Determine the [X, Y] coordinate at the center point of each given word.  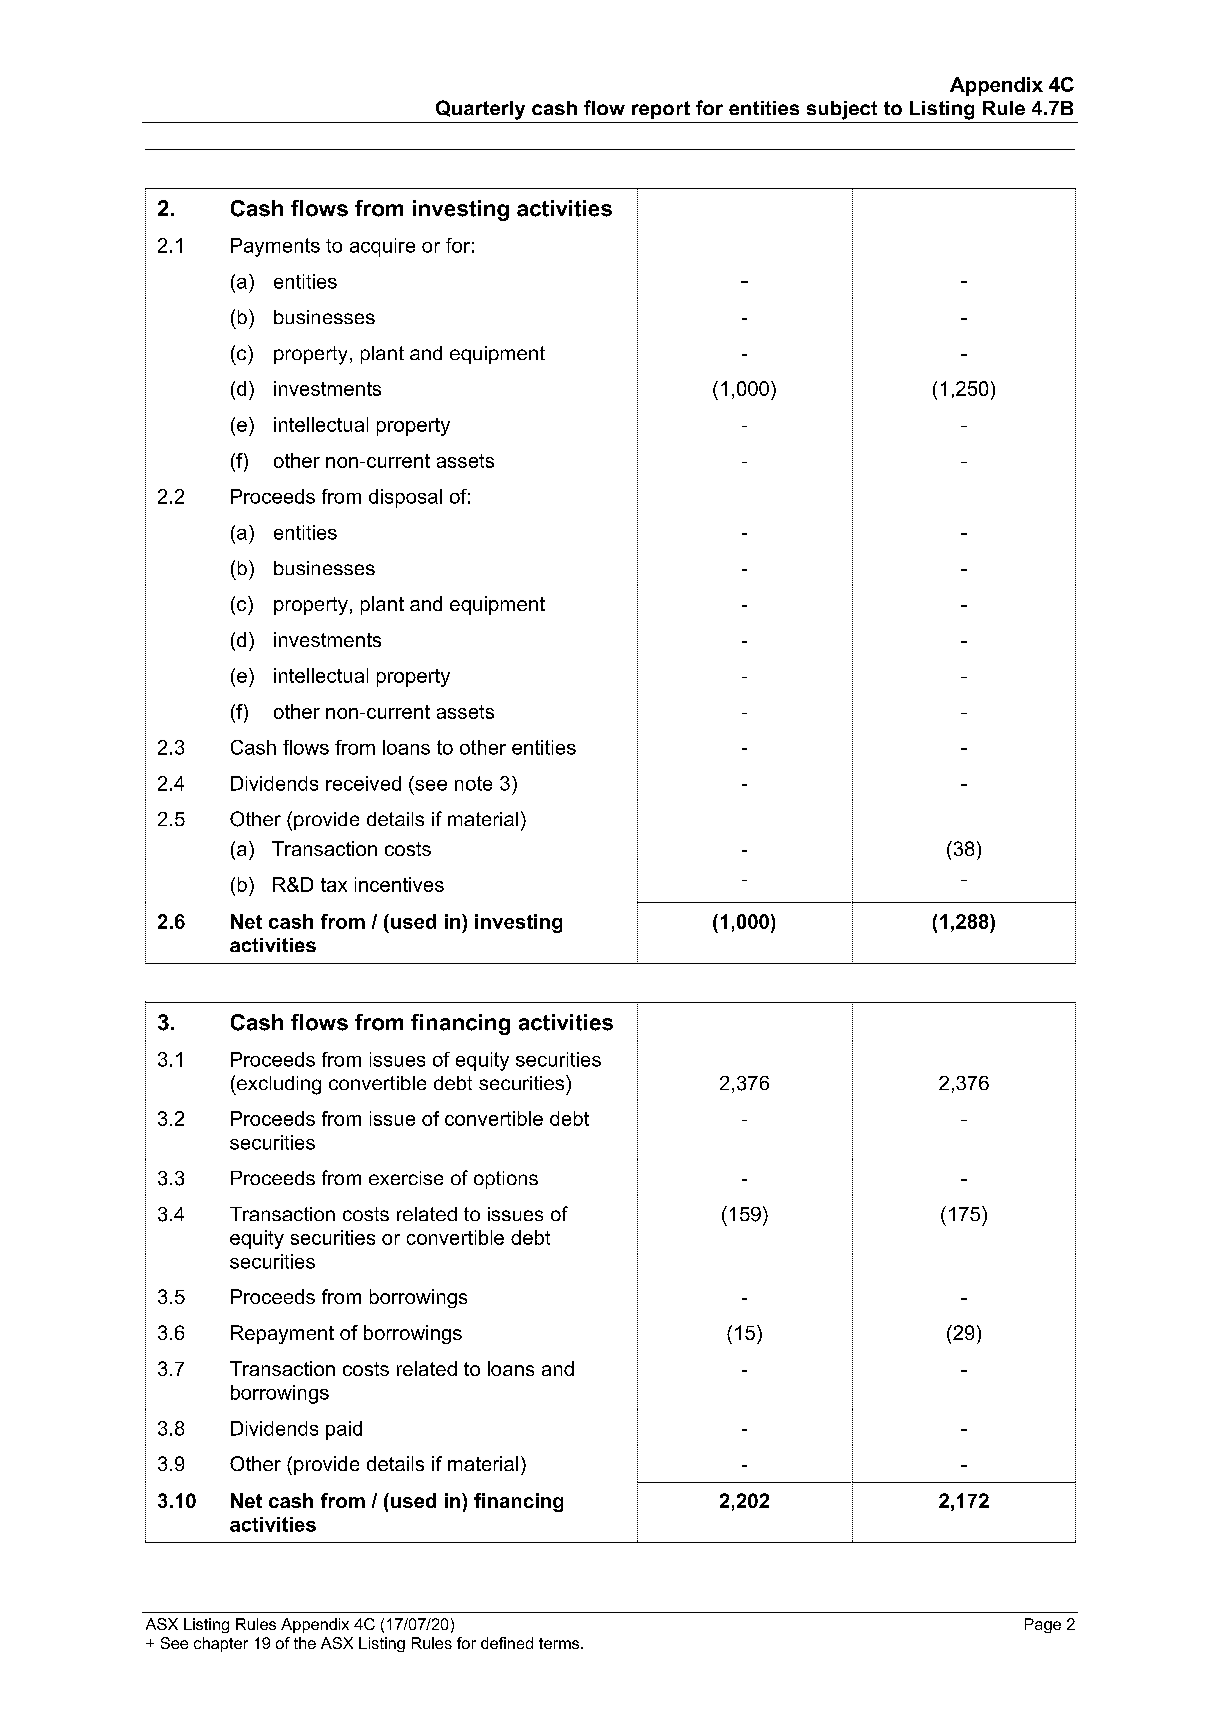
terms [559, 1643]
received [363, 783]
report [661, 110]
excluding [278, 1085]
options [506, 1180]
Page [1043, 1625]
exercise [406, 1178]
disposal [405, 498]
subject [842, 110]
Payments [275, 247]
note [473, 783]
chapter [221, 1644]
